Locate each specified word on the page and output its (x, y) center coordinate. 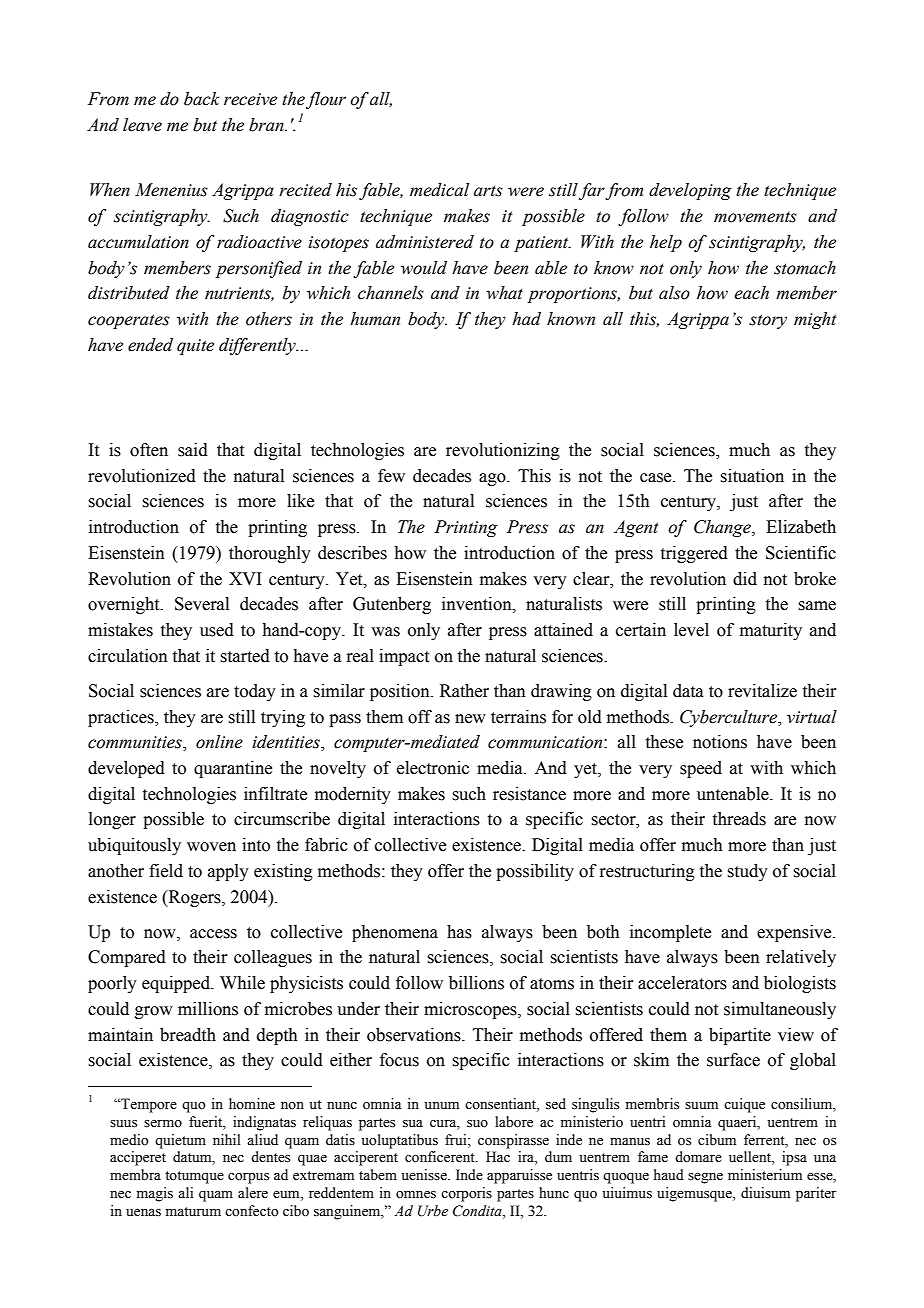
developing (690, 191)
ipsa (794, 1158)
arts (488, 191)
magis (155, 1194)
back (201, 99)
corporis (466, 1194)
